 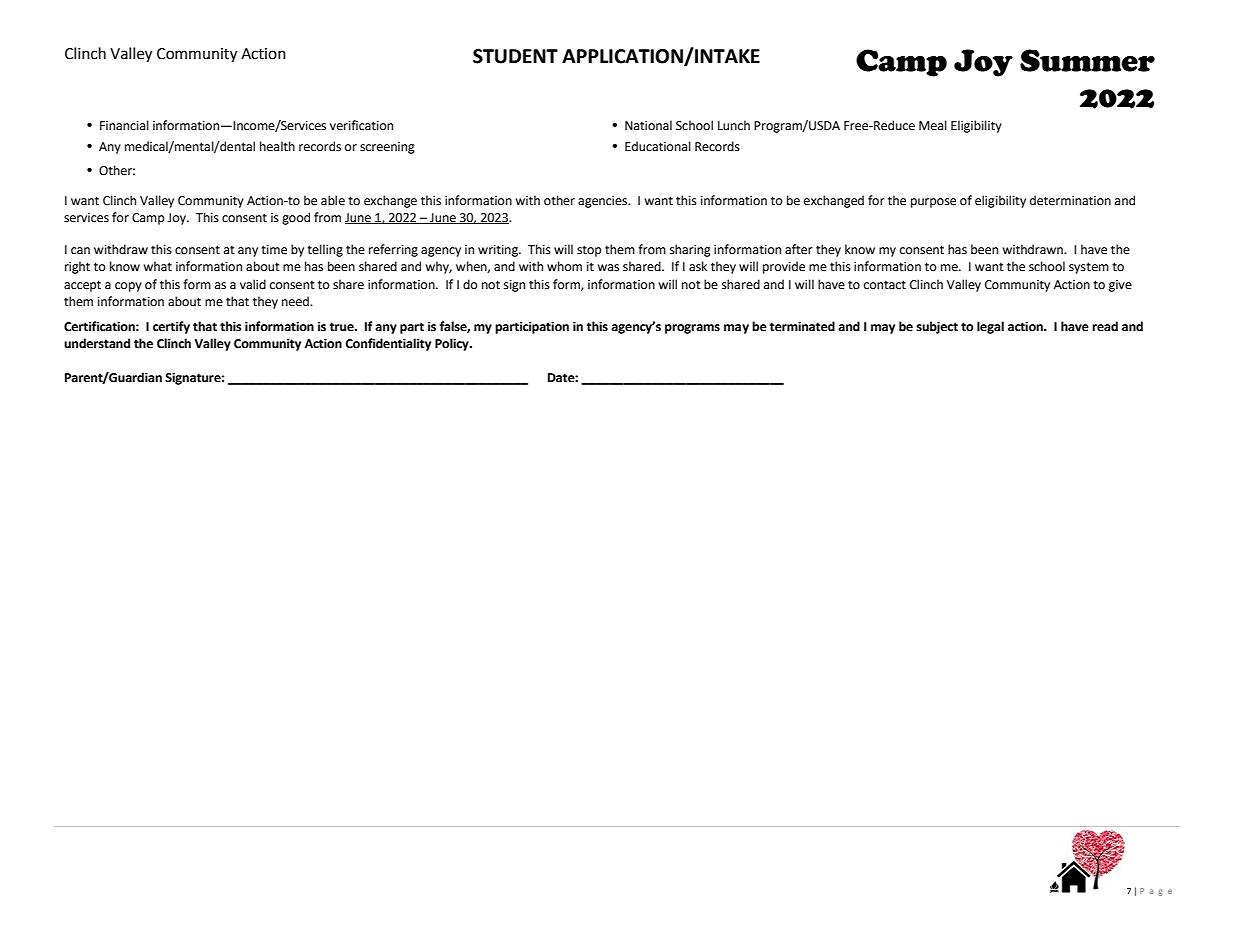 I want to click on time, so click(x=274, y=250).
